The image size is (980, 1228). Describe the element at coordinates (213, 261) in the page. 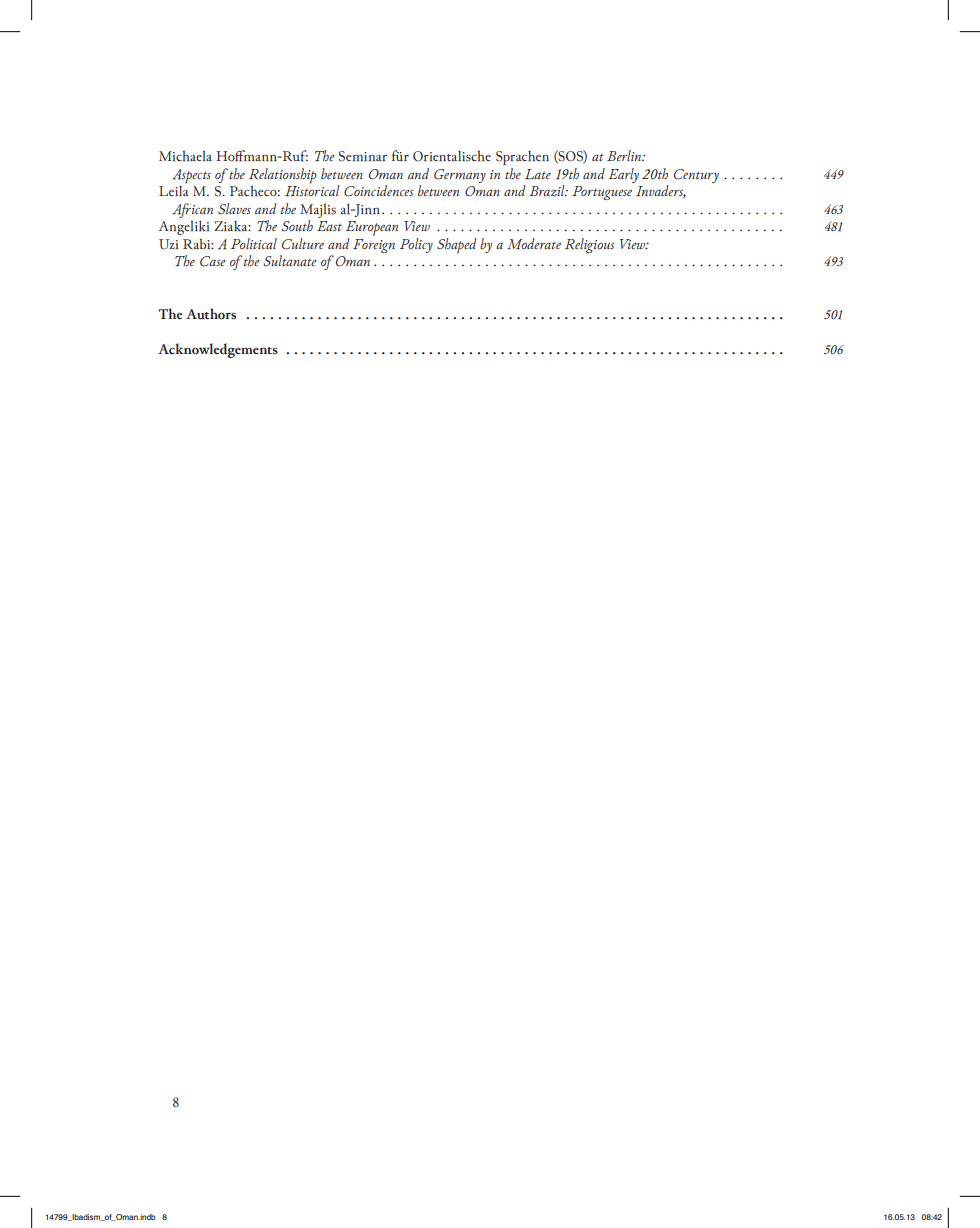

I see `Case` at that location.
